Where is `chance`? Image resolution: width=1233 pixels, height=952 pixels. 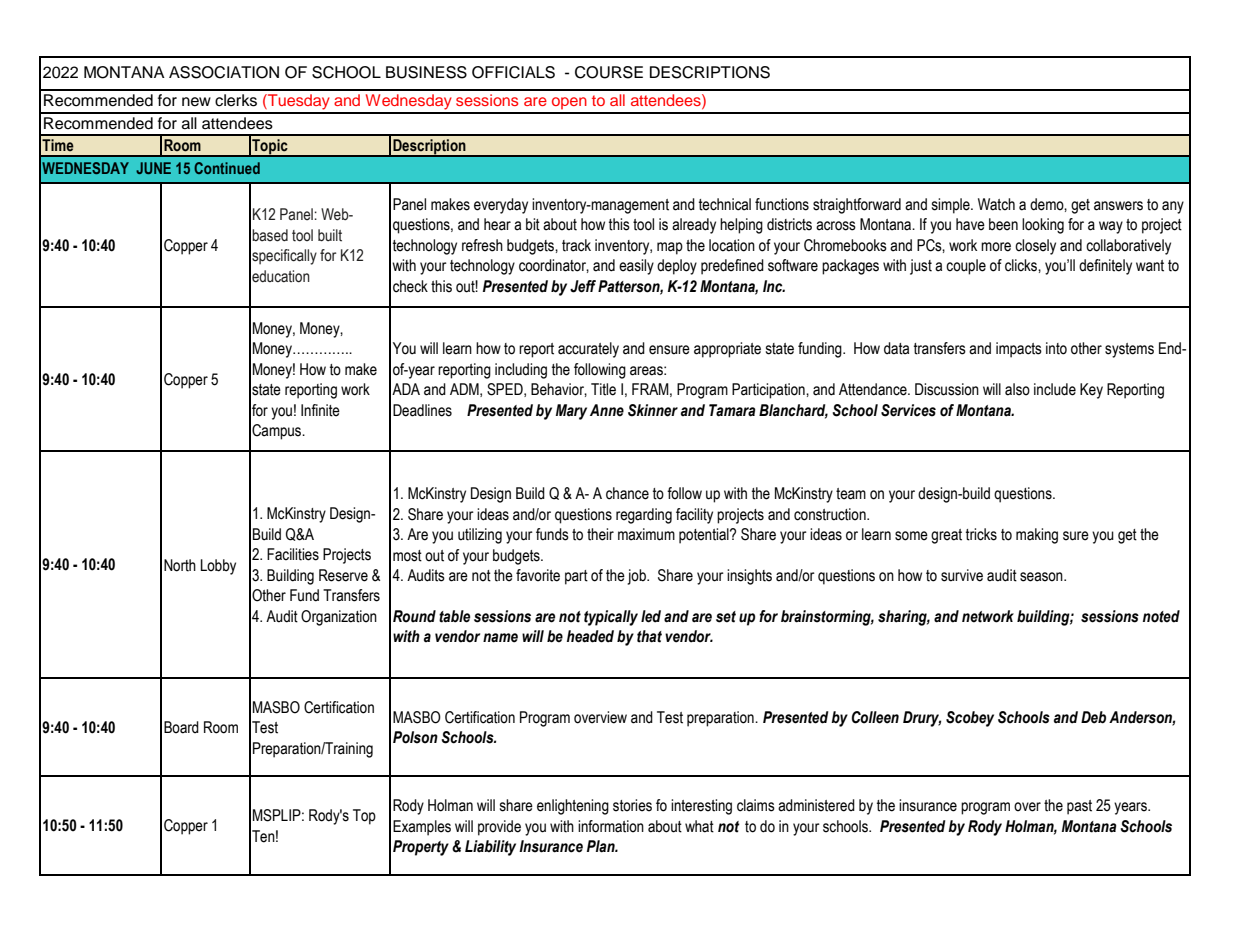 chance is located at coordinates (627, 493).
